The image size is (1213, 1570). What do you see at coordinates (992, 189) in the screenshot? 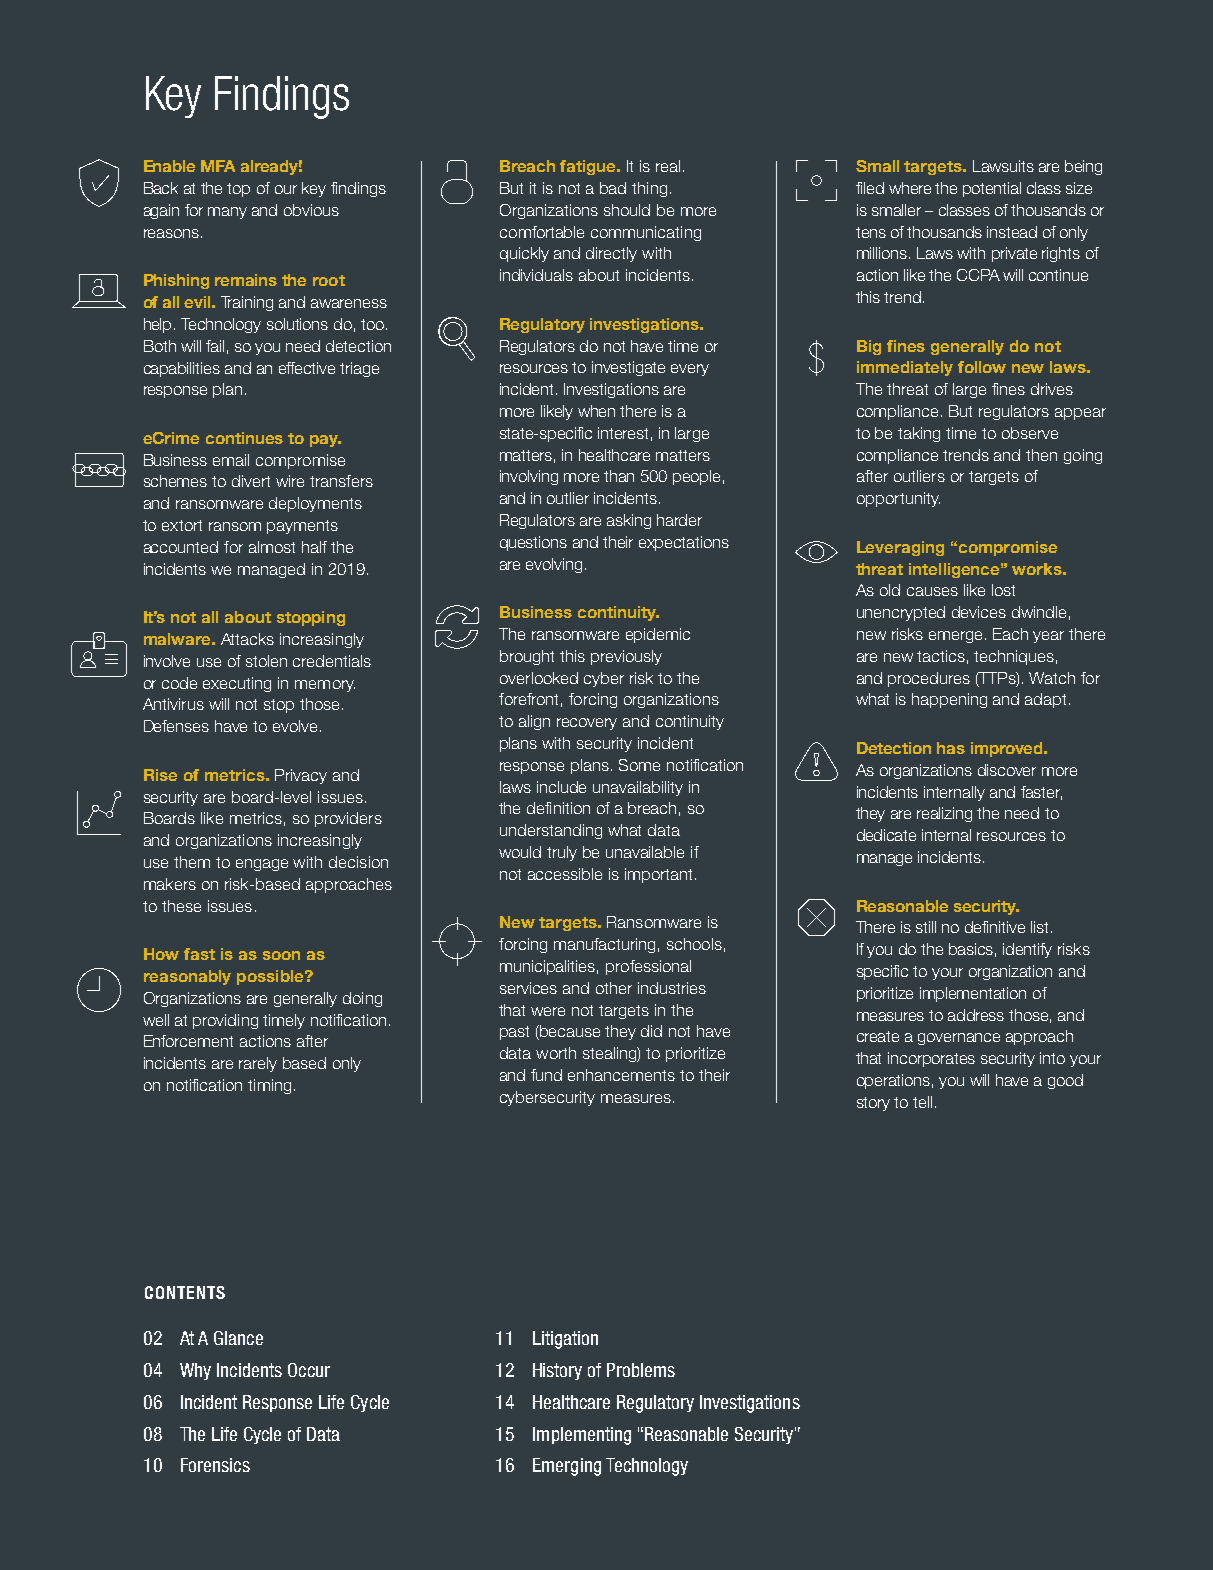
I see `potential` at bounding box center [992, 189].
